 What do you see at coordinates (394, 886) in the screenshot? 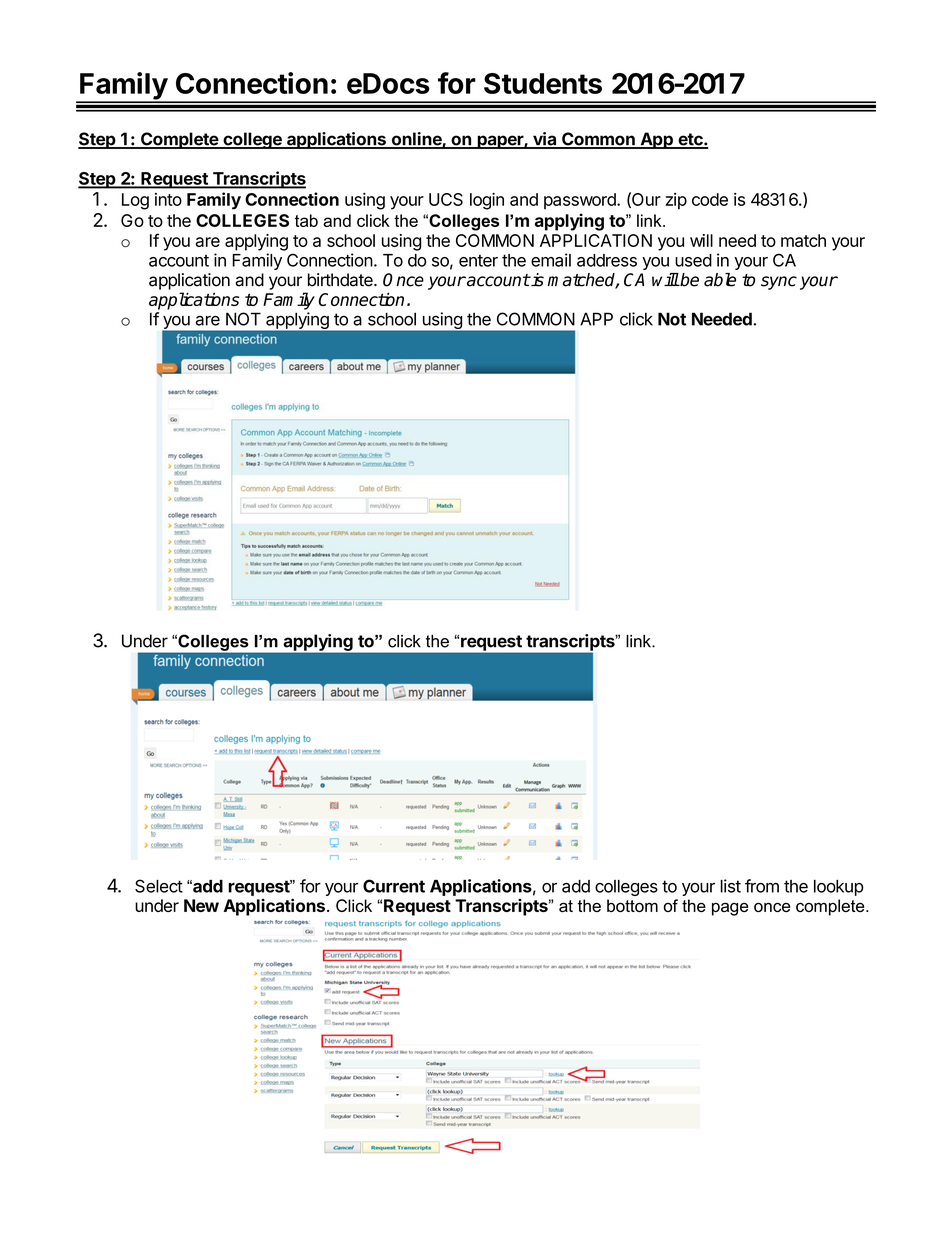
I see `Current` at bounding box center [394, 886].
